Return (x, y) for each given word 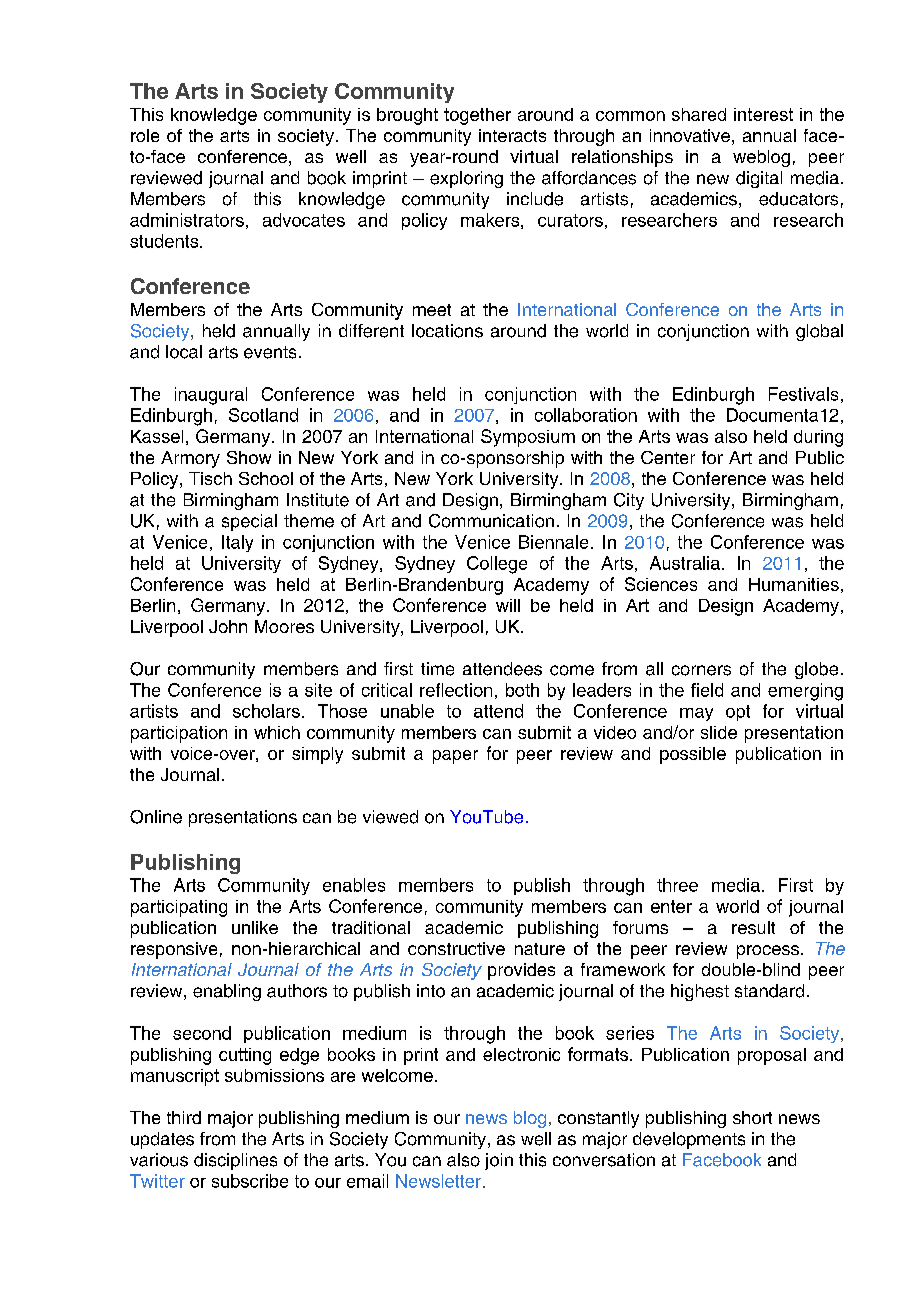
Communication (491, 521)
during (818, 438)
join (499, 1161)
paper (455, 757)
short (752, 1117)
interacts (512, 135)
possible (693, 755)
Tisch (210, 478)
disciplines (235, 1161)
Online (156, 817)
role (145, 135)
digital (759, 179)
